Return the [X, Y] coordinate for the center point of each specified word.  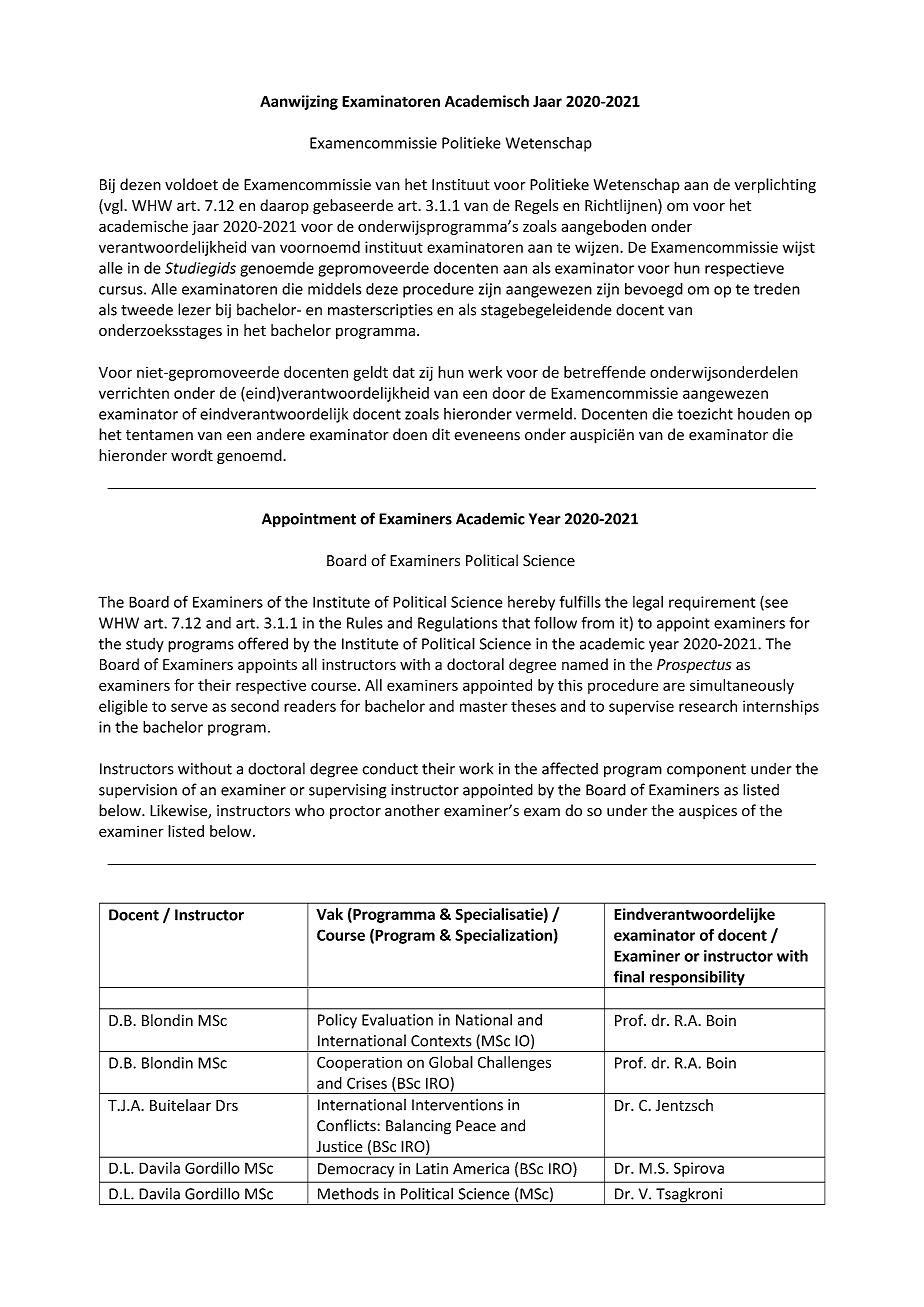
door [509, 393]
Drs [227, 1105]
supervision [138, 791]
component [706, 771]
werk [485, 372]
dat [404, 372]
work [476, 768]
